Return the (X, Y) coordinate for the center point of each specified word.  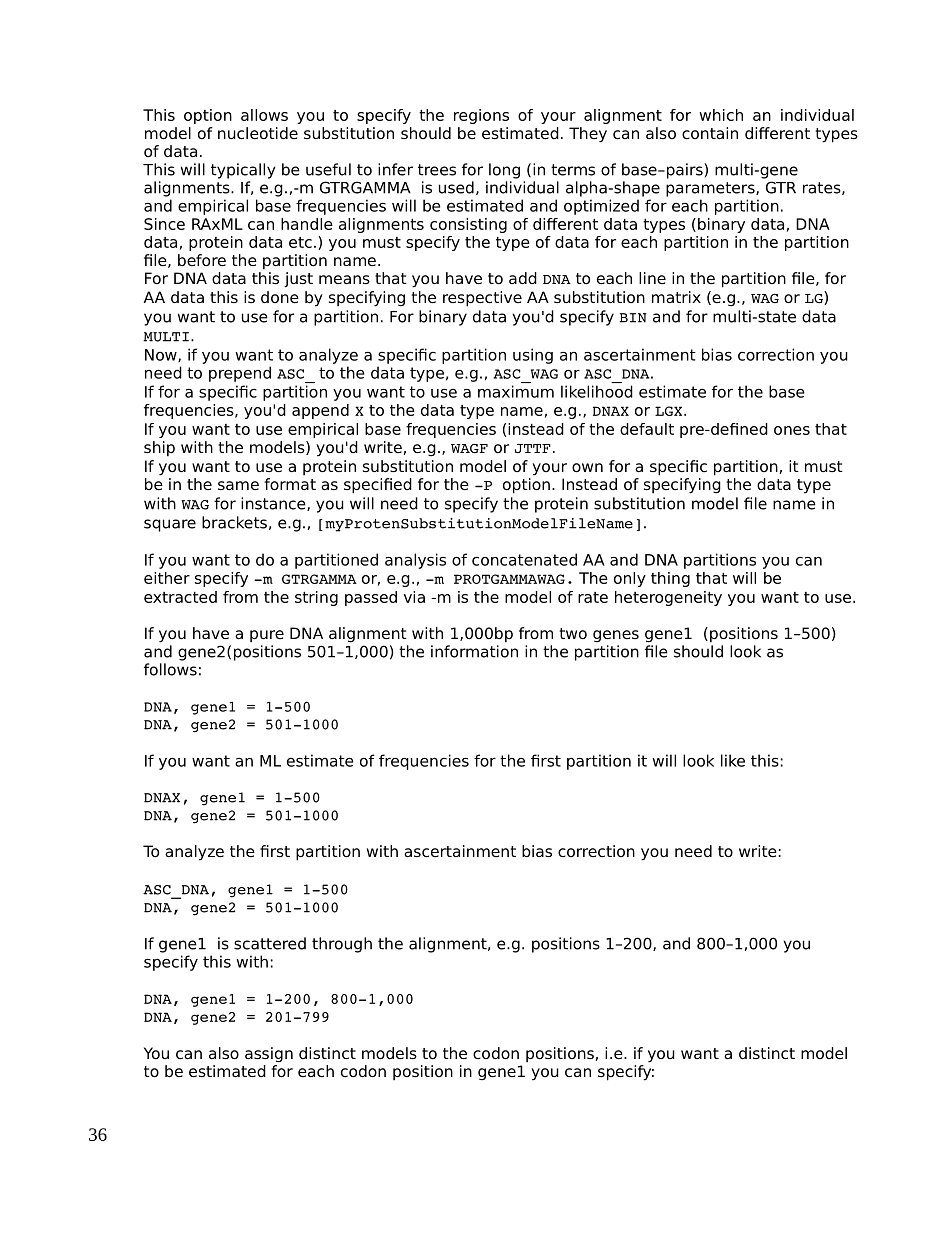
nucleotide (258, 133)
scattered (270, 943)
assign (269, 1055)
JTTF (533, 448)
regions (481, 116)
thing (670, 579)
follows (170, 669)
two (573, 634)
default (647, 429)
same (238, 485)
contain (710, 133)
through (342, 945)
